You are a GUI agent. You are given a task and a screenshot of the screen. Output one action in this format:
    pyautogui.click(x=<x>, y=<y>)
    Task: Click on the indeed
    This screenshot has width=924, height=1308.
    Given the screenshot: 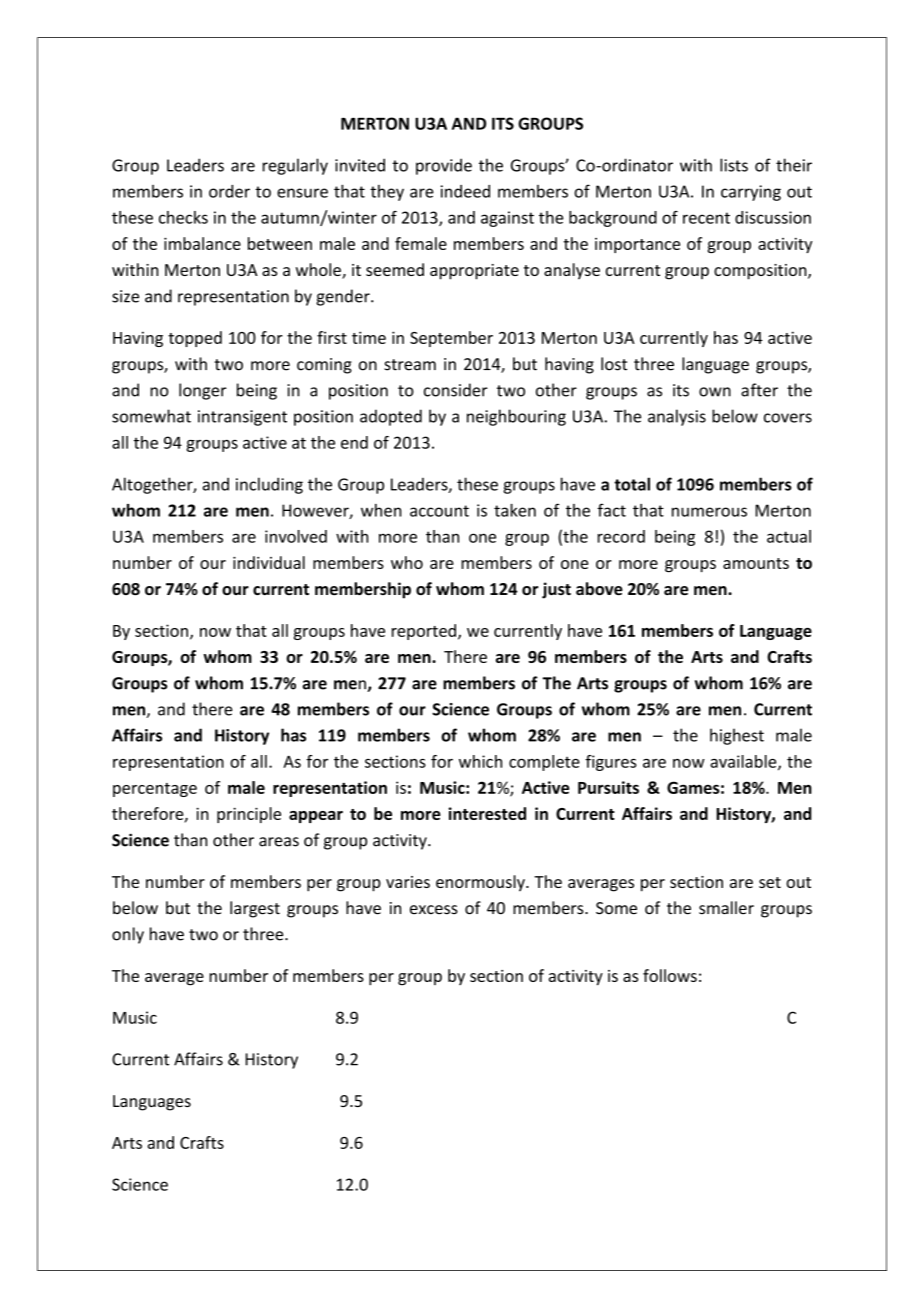 What is the action you would take?
    pyautogui.click(x=465, y=191)
